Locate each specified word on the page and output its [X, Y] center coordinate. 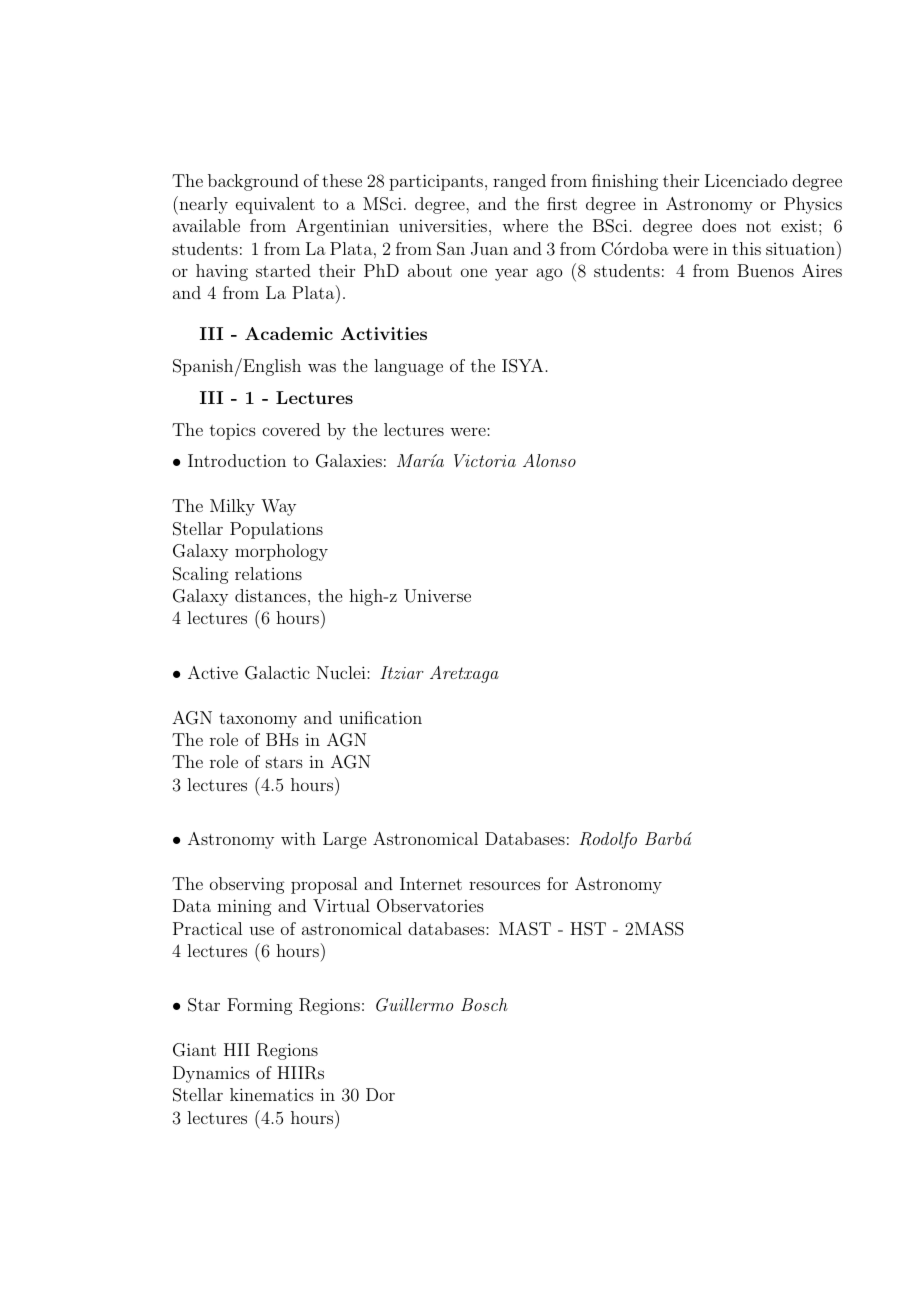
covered [291, 429]
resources [504, 885]
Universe [437, 596]
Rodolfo [608, 840]
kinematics [272, 1094]
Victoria [485, 460]
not [758, 226]
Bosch [484, 1004]
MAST [525, 929]
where [525, 225]
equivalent [275, 205]
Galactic [277, 673]
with [298, 838]
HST [588, 929]
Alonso [549, 460]
